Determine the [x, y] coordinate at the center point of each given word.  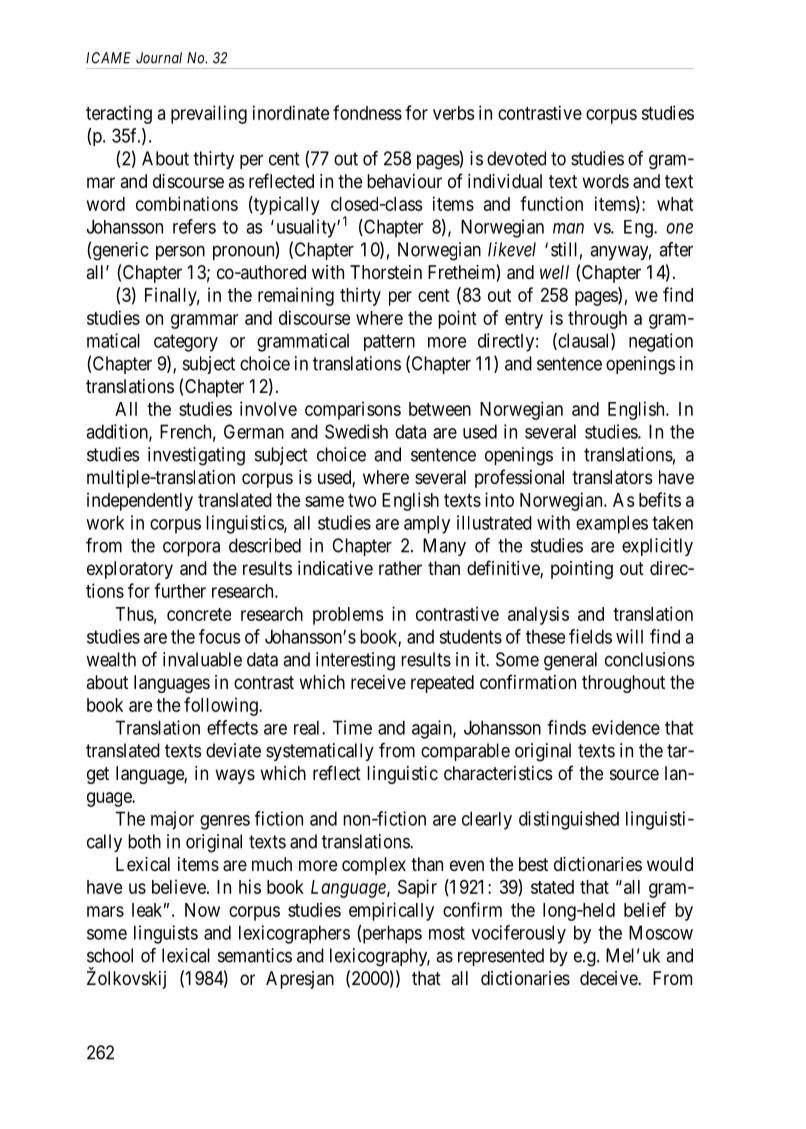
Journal [159, 58]
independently [140, 501]
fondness [367, 112]
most [447, 933]
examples [612, 524]
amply [427, 525]
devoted [516, 158]
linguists [166, 934]
